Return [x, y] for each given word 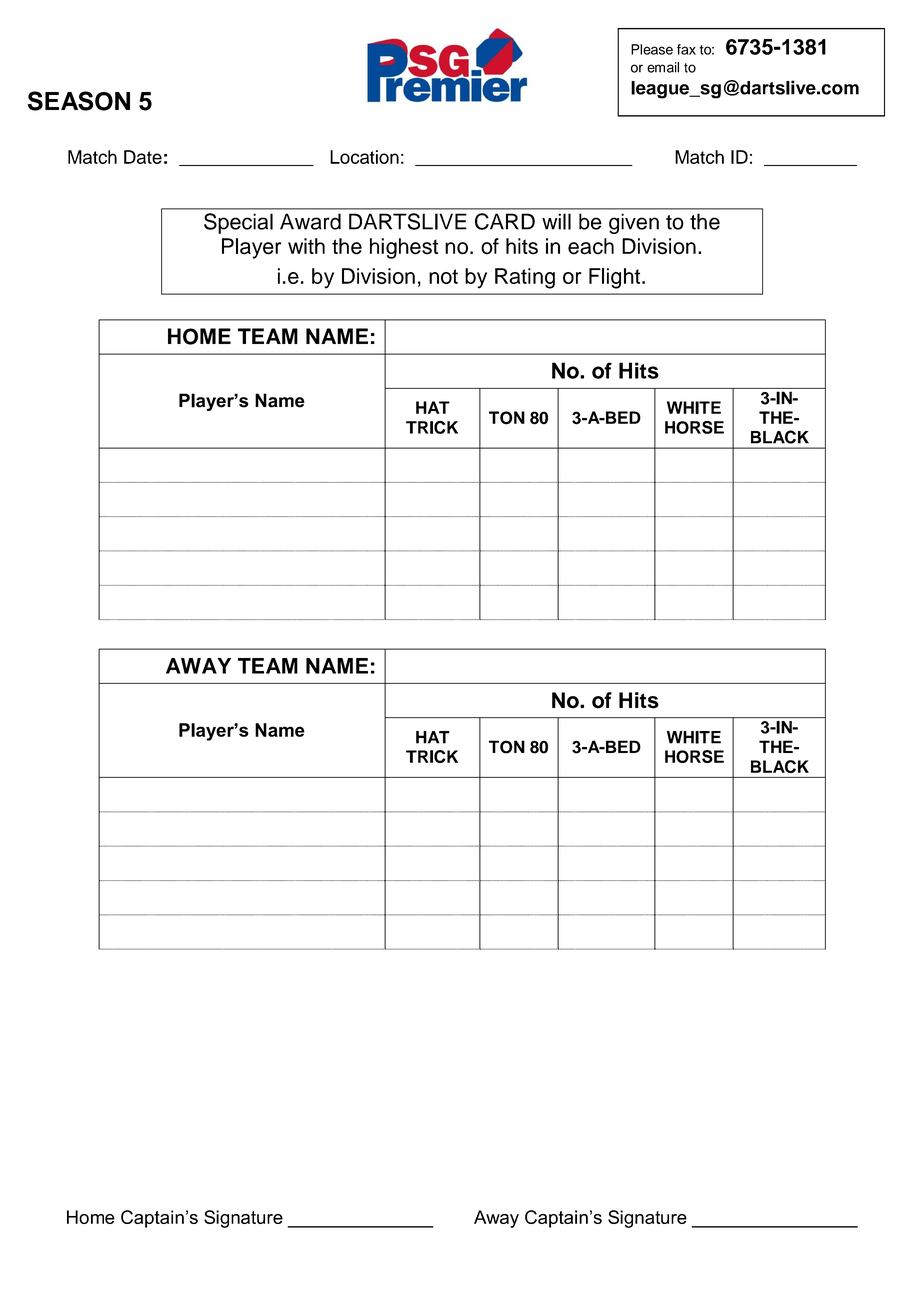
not [443, 276]
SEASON [79, 101]
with [306, 246]
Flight [616, 278]
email [663, 67]
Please [652, 49]
